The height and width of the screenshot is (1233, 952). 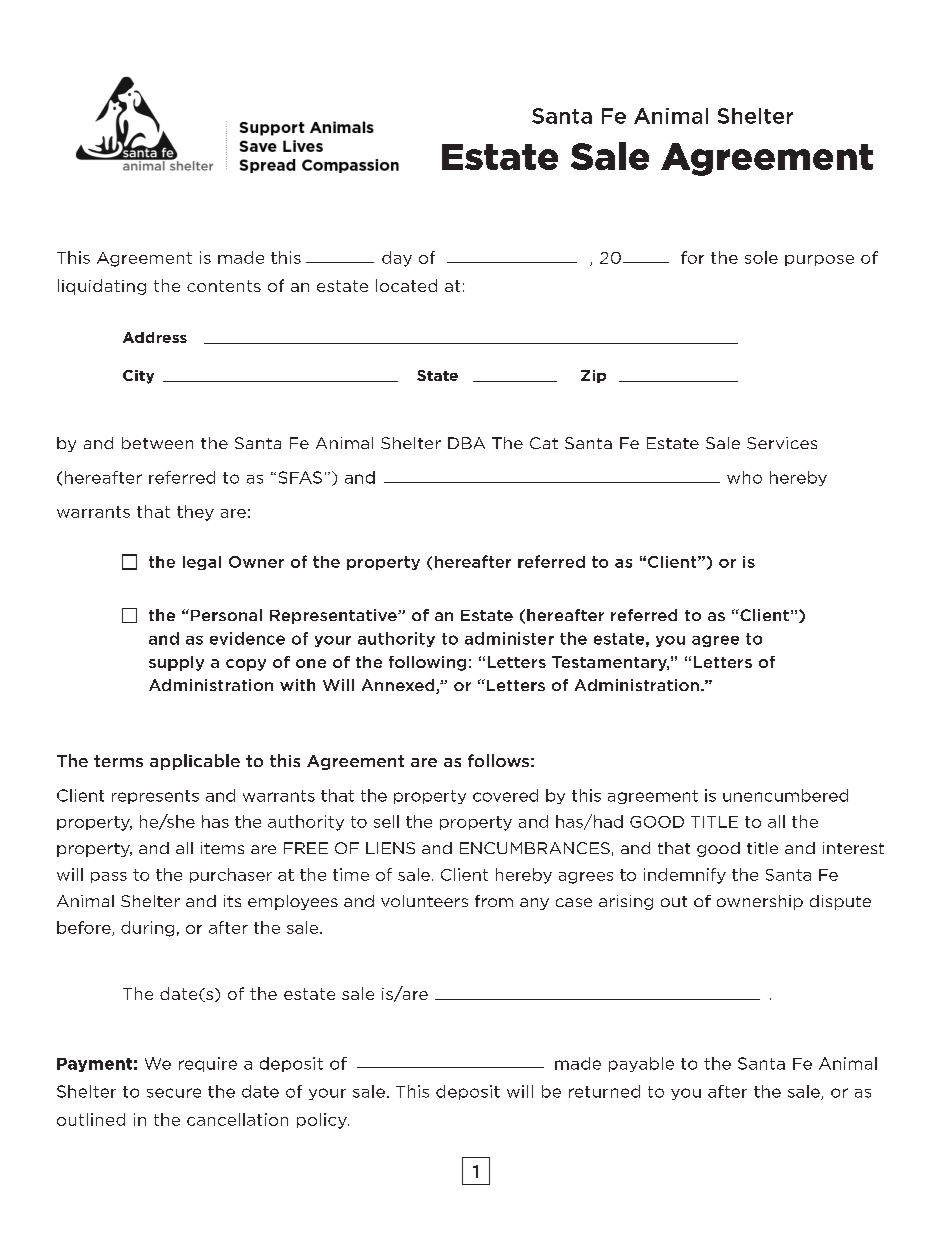 What do you see at coordinates (761, 257) in the screenshot?
I see `sole` at bounding box center [761, 257].
